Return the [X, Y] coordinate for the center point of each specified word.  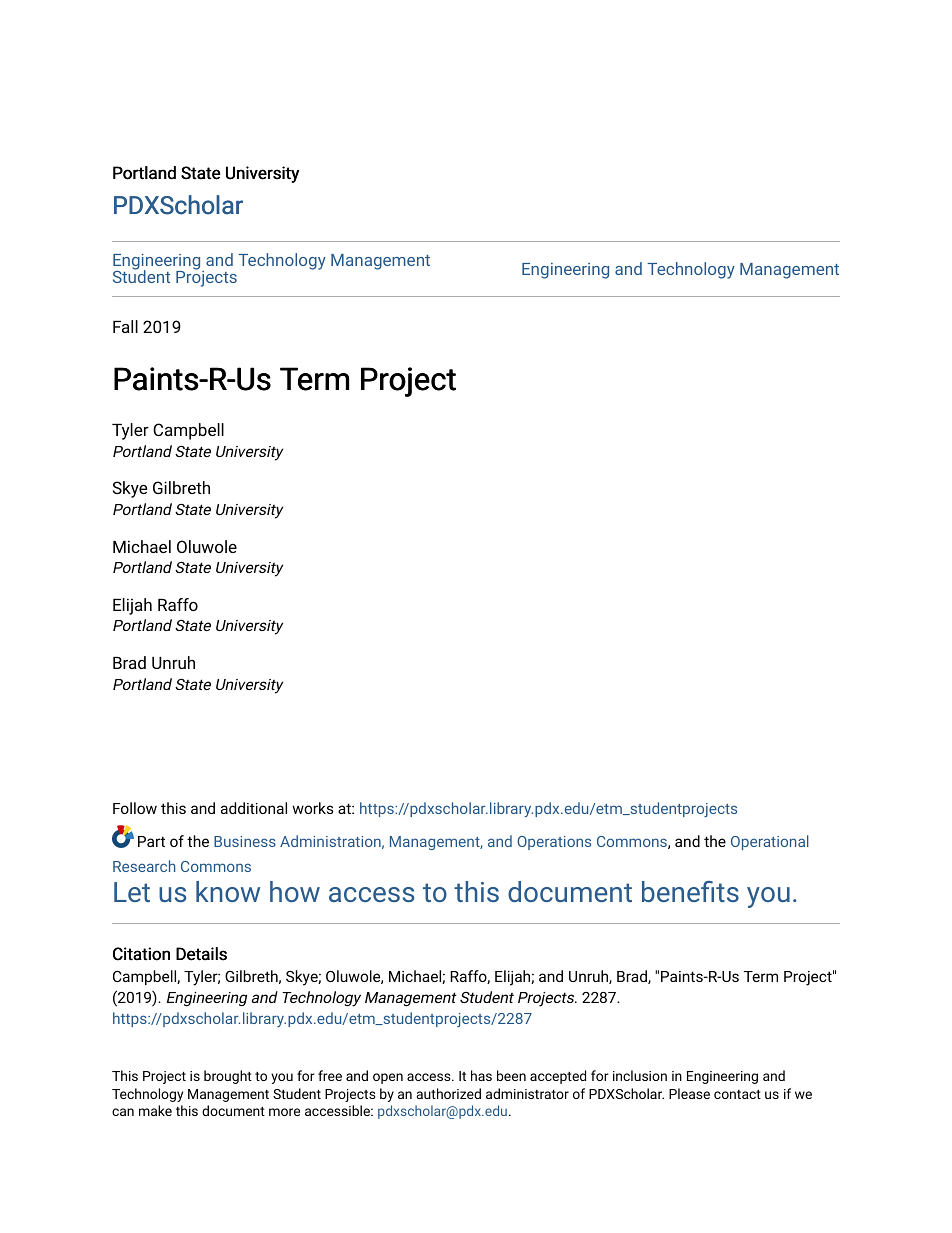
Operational [770, 842]
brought [228, 1077]
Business [245, 841]
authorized [449, 1093]
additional [254, 808]
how [295, 891]
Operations [554, 843]
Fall [125, 326]
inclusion [640, 1075]
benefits [690, 891]
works [313, 808]
